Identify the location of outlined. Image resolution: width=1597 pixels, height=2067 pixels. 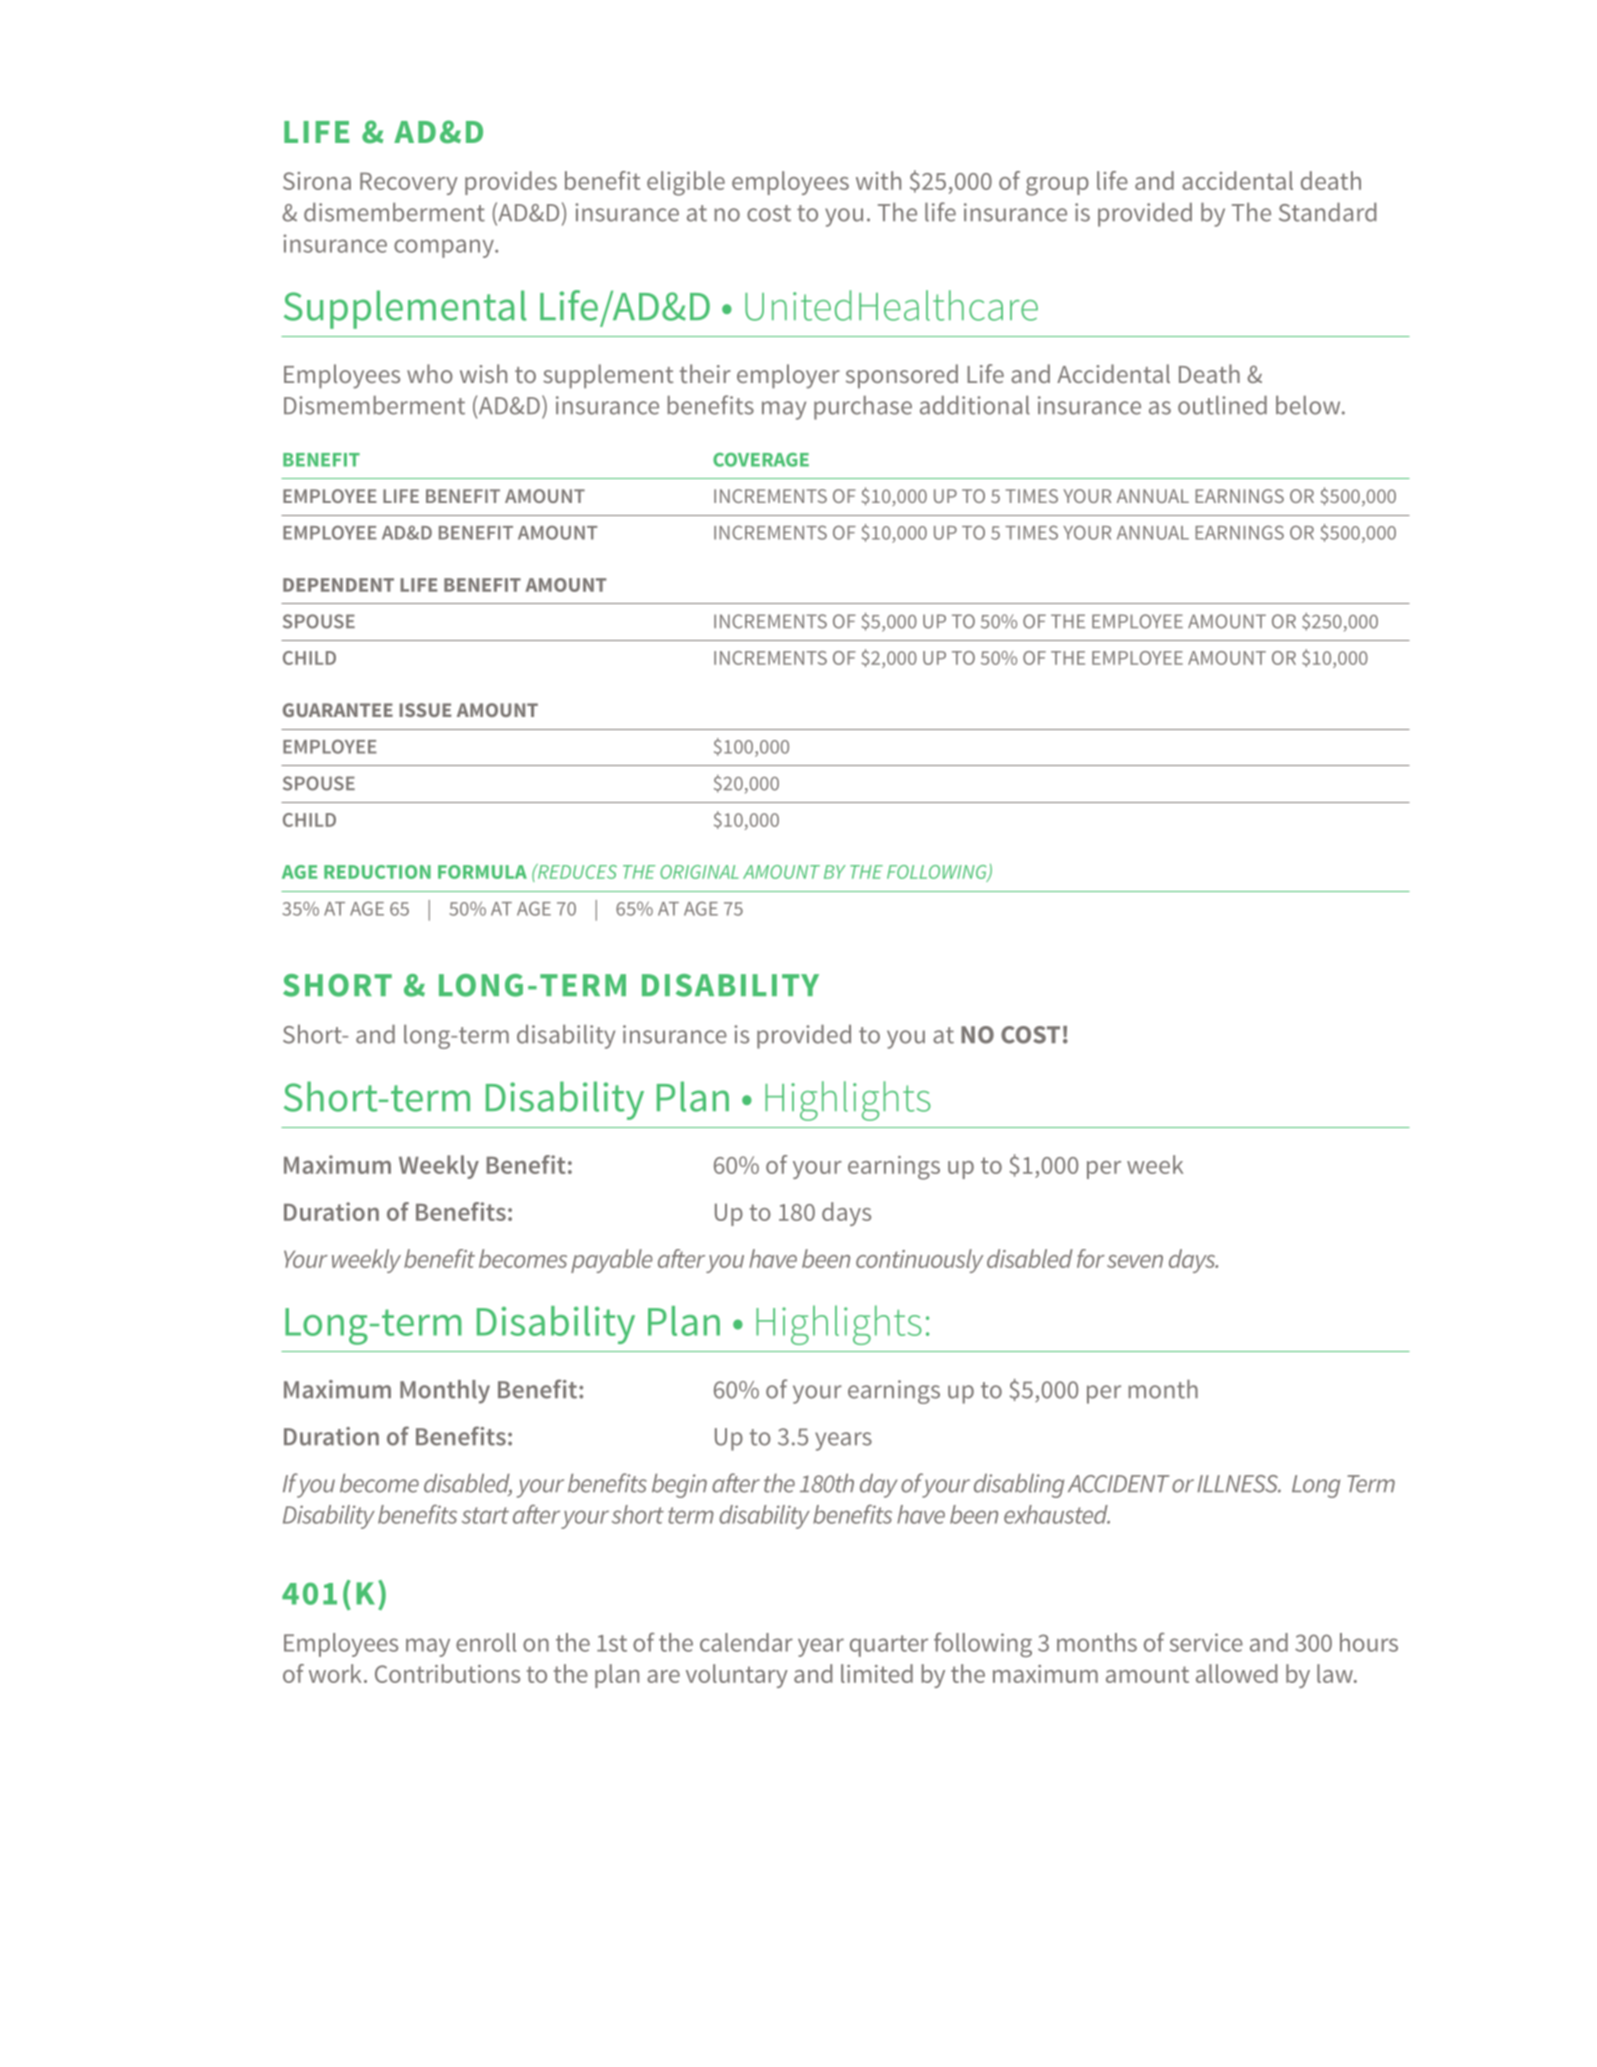
(1222, 405).
